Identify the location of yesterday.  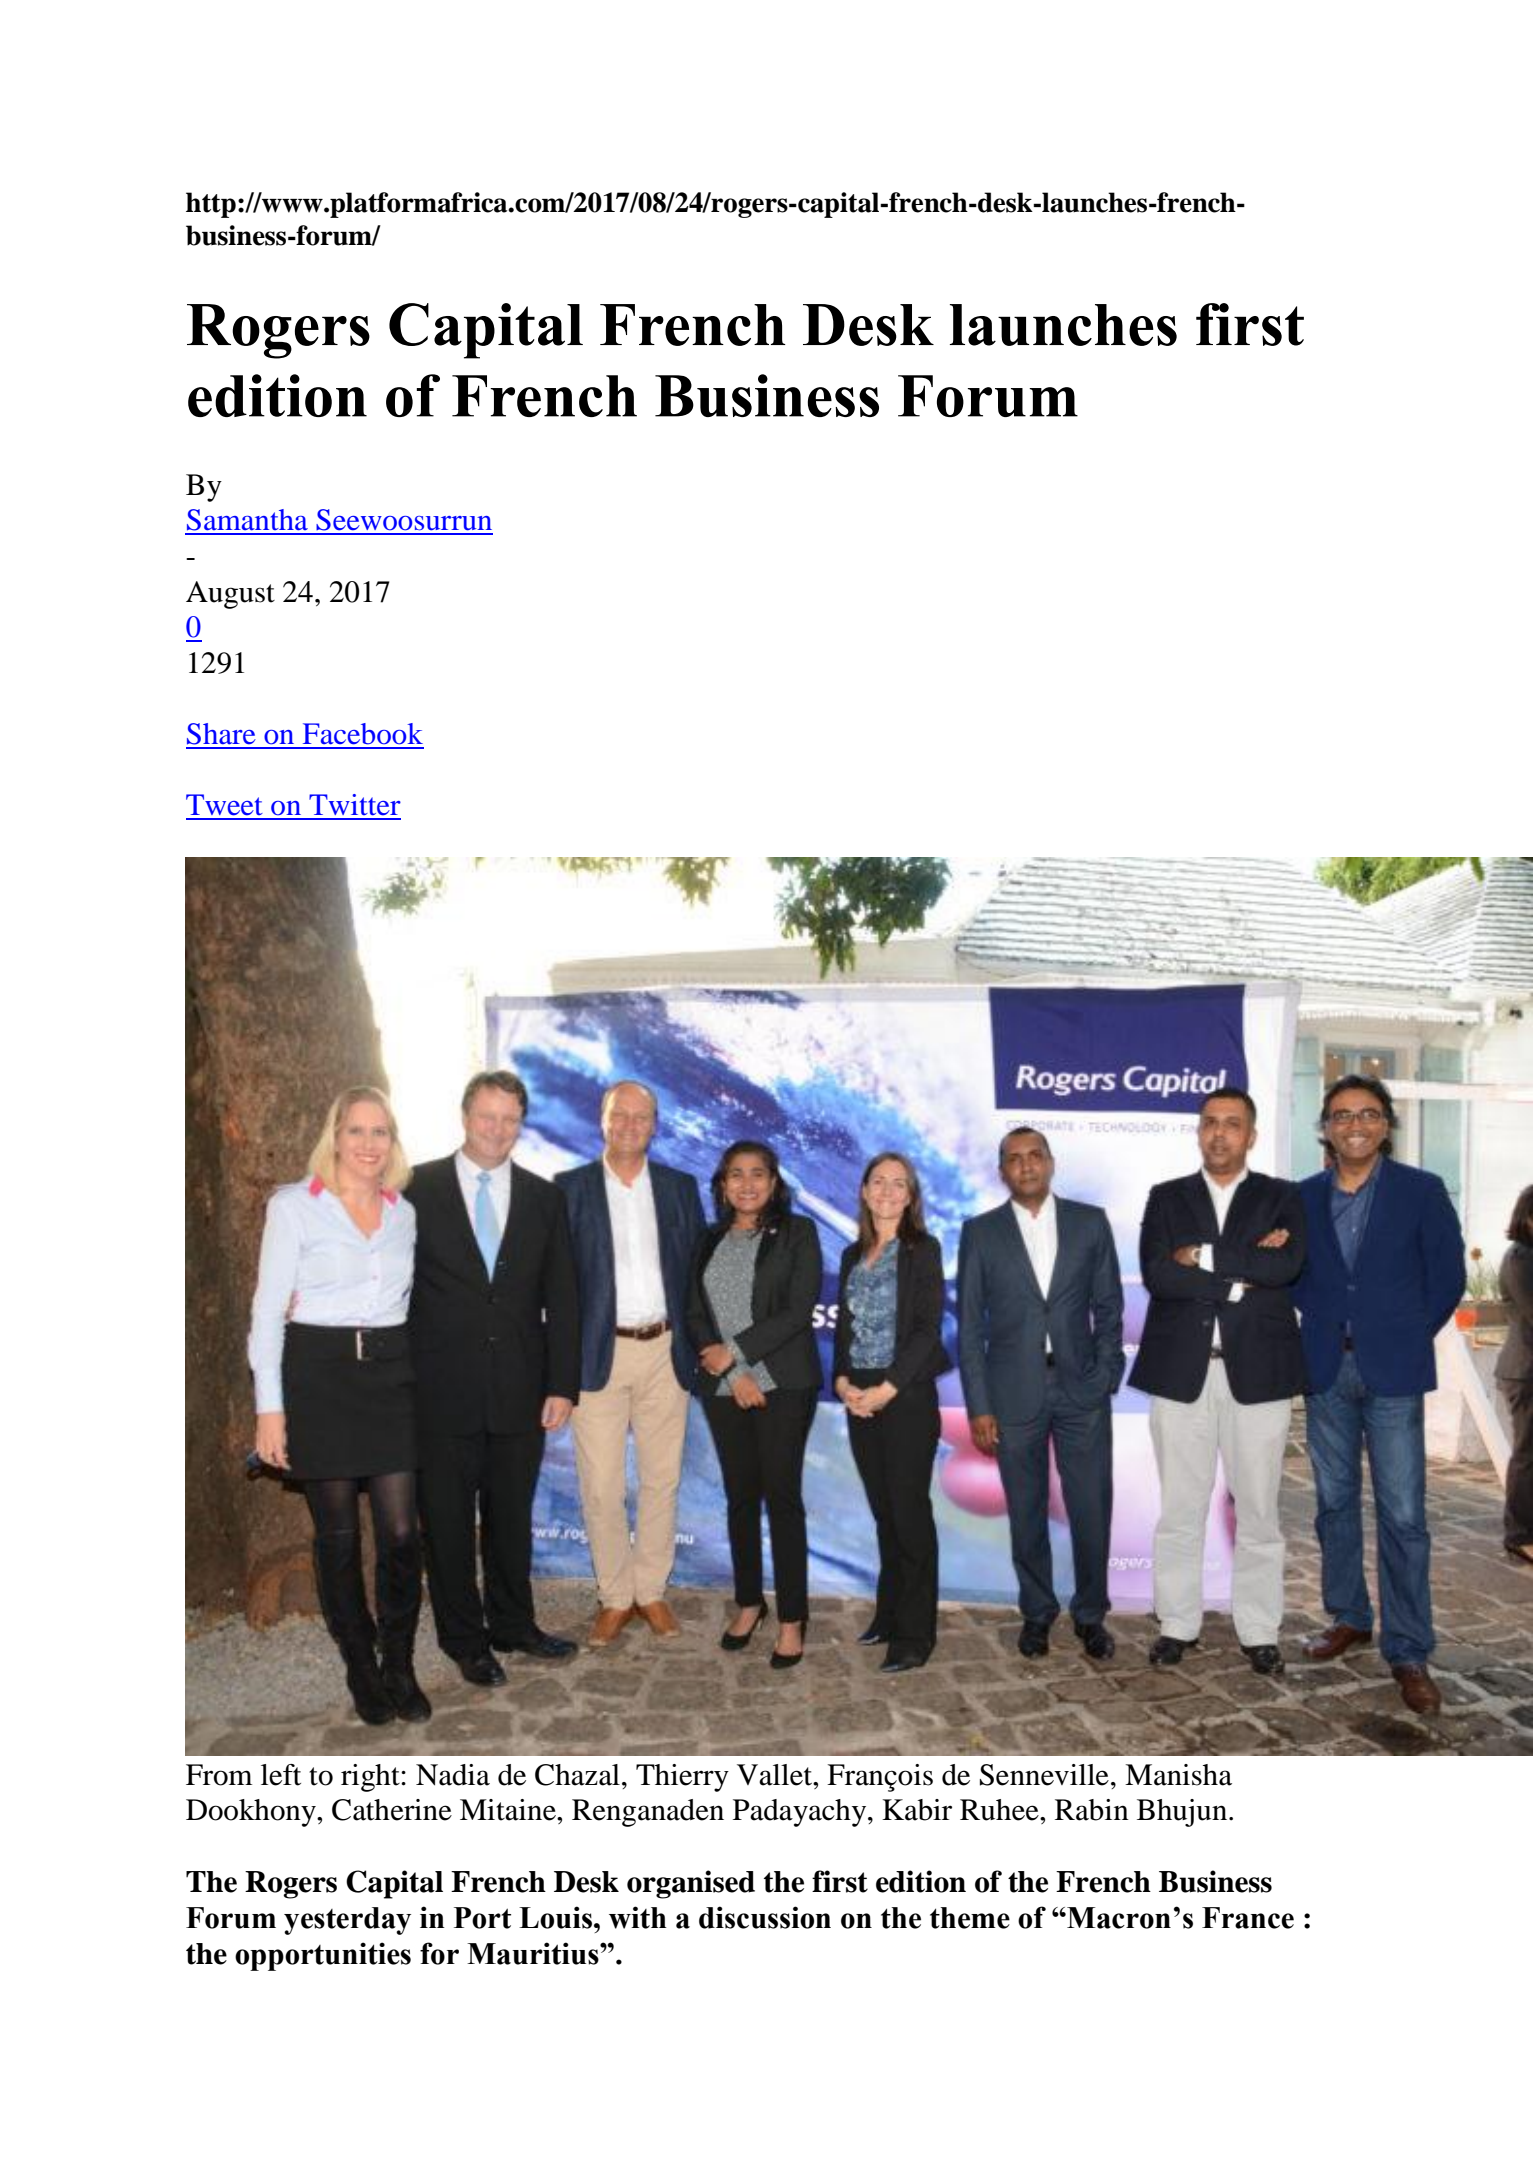
(347, 1921).
